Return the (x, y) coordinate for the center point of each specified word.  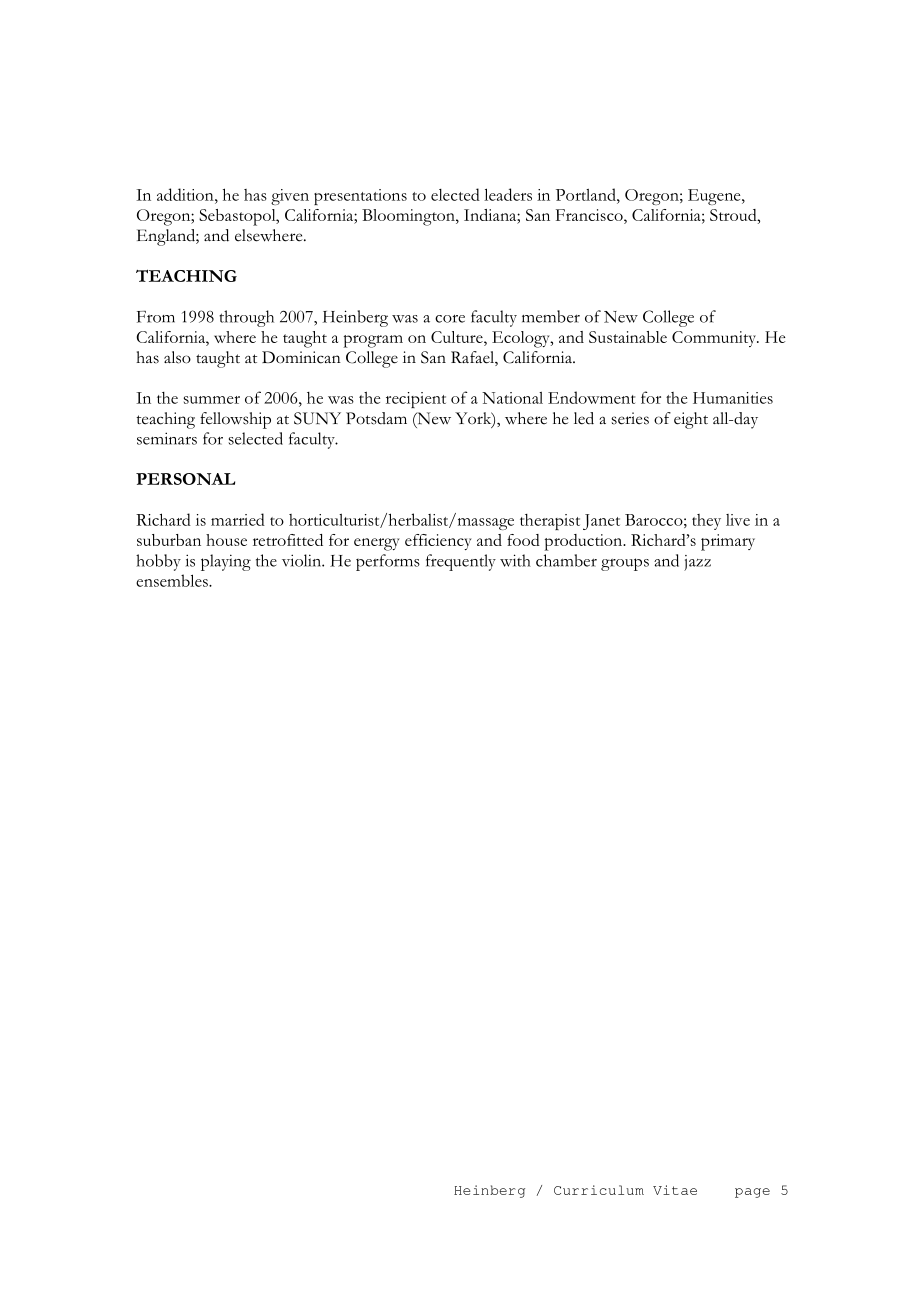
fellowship (235, 420)
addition (186, 194)
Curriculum (599, 1190)
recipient (416, 400)
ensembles (173, 580)
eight (691, 420)
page (752, 1193)
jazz (697, 563)
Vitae (675, 1190)
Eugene (715, 197)
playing (226, 562)
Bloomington (409, 217)
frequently (461, 562)
